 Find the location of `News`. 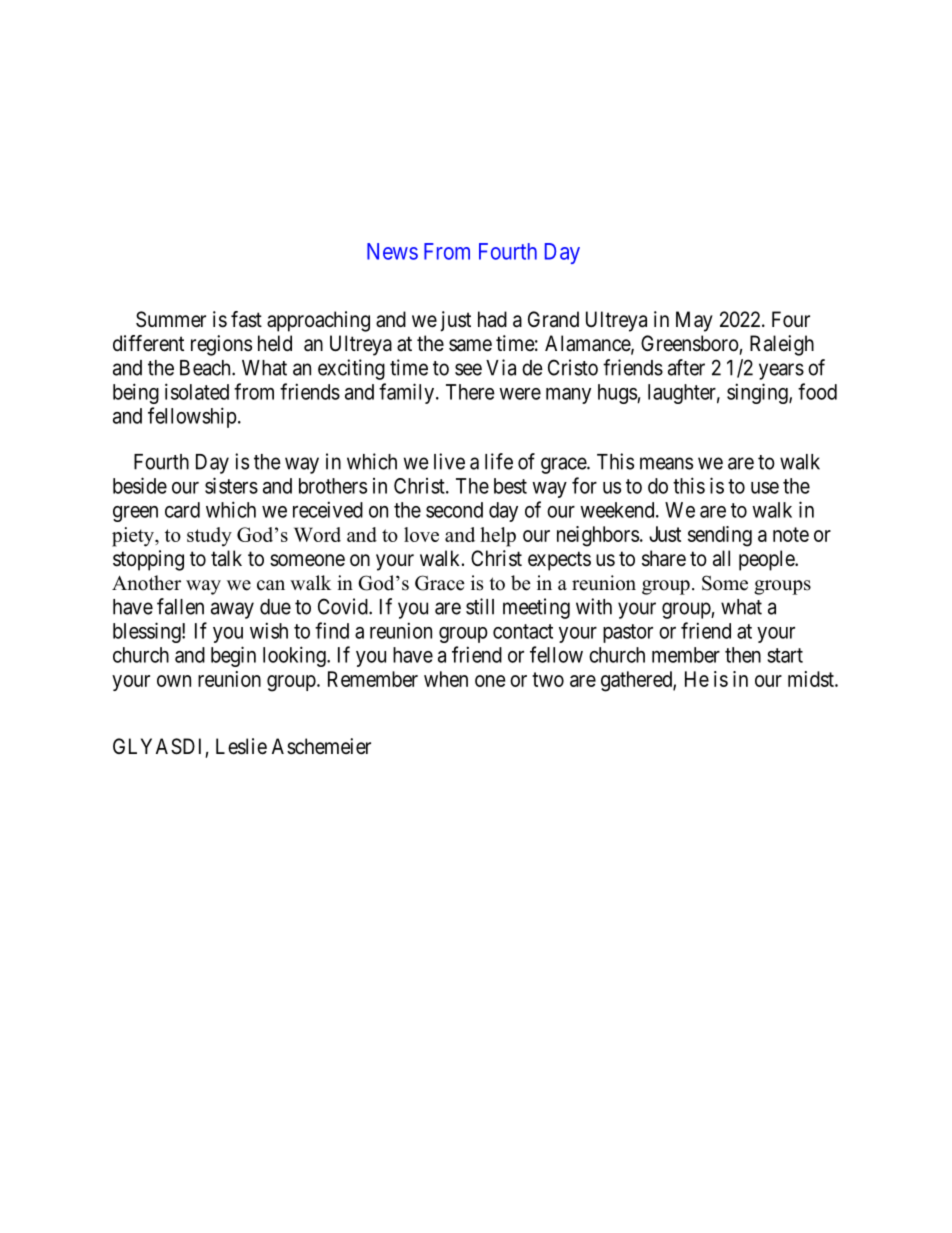

News is located at coordinates (392, 251).
